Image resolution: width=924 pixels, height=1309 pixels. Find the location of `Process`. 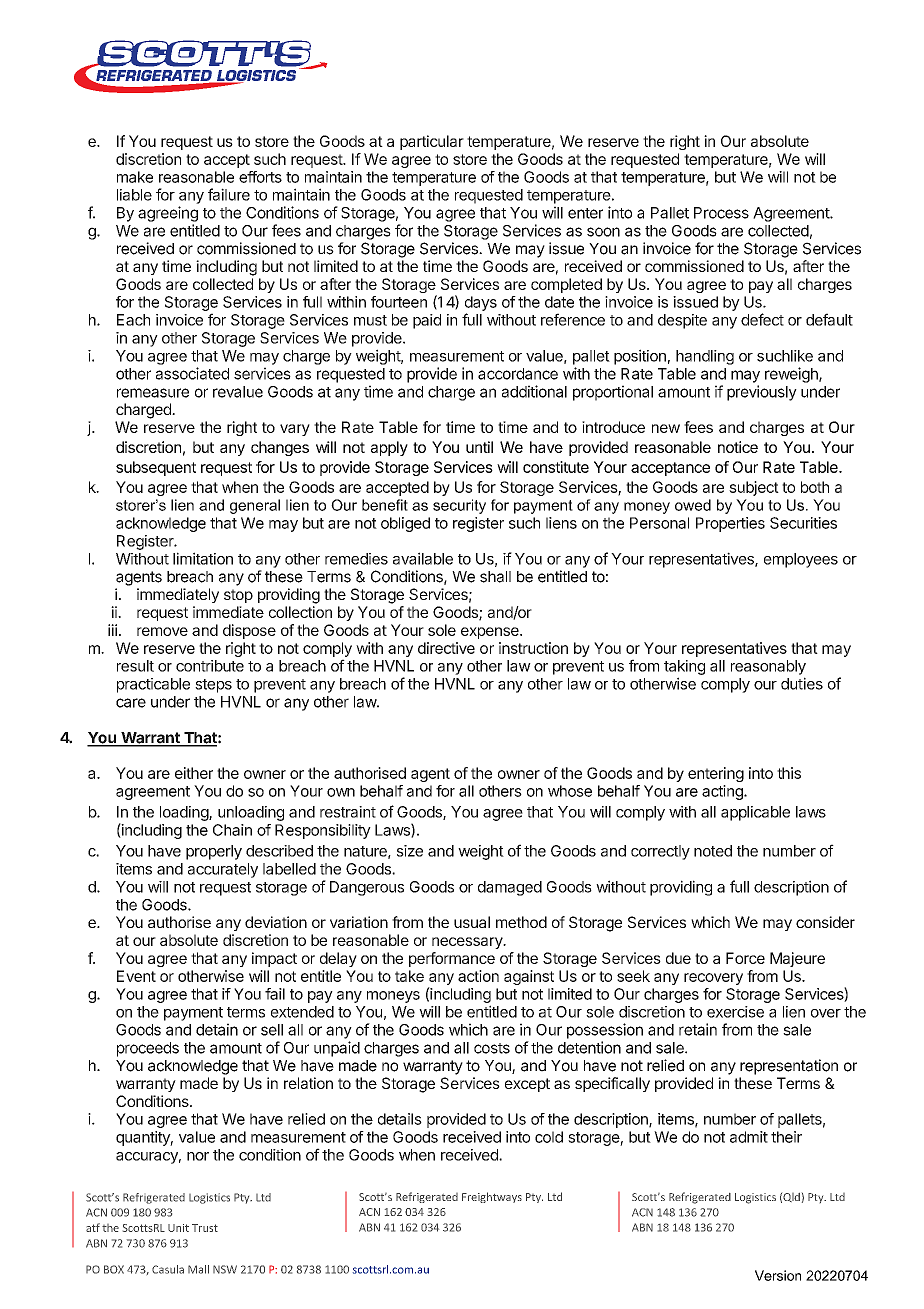

Process is located at coordinates (721, 213).
